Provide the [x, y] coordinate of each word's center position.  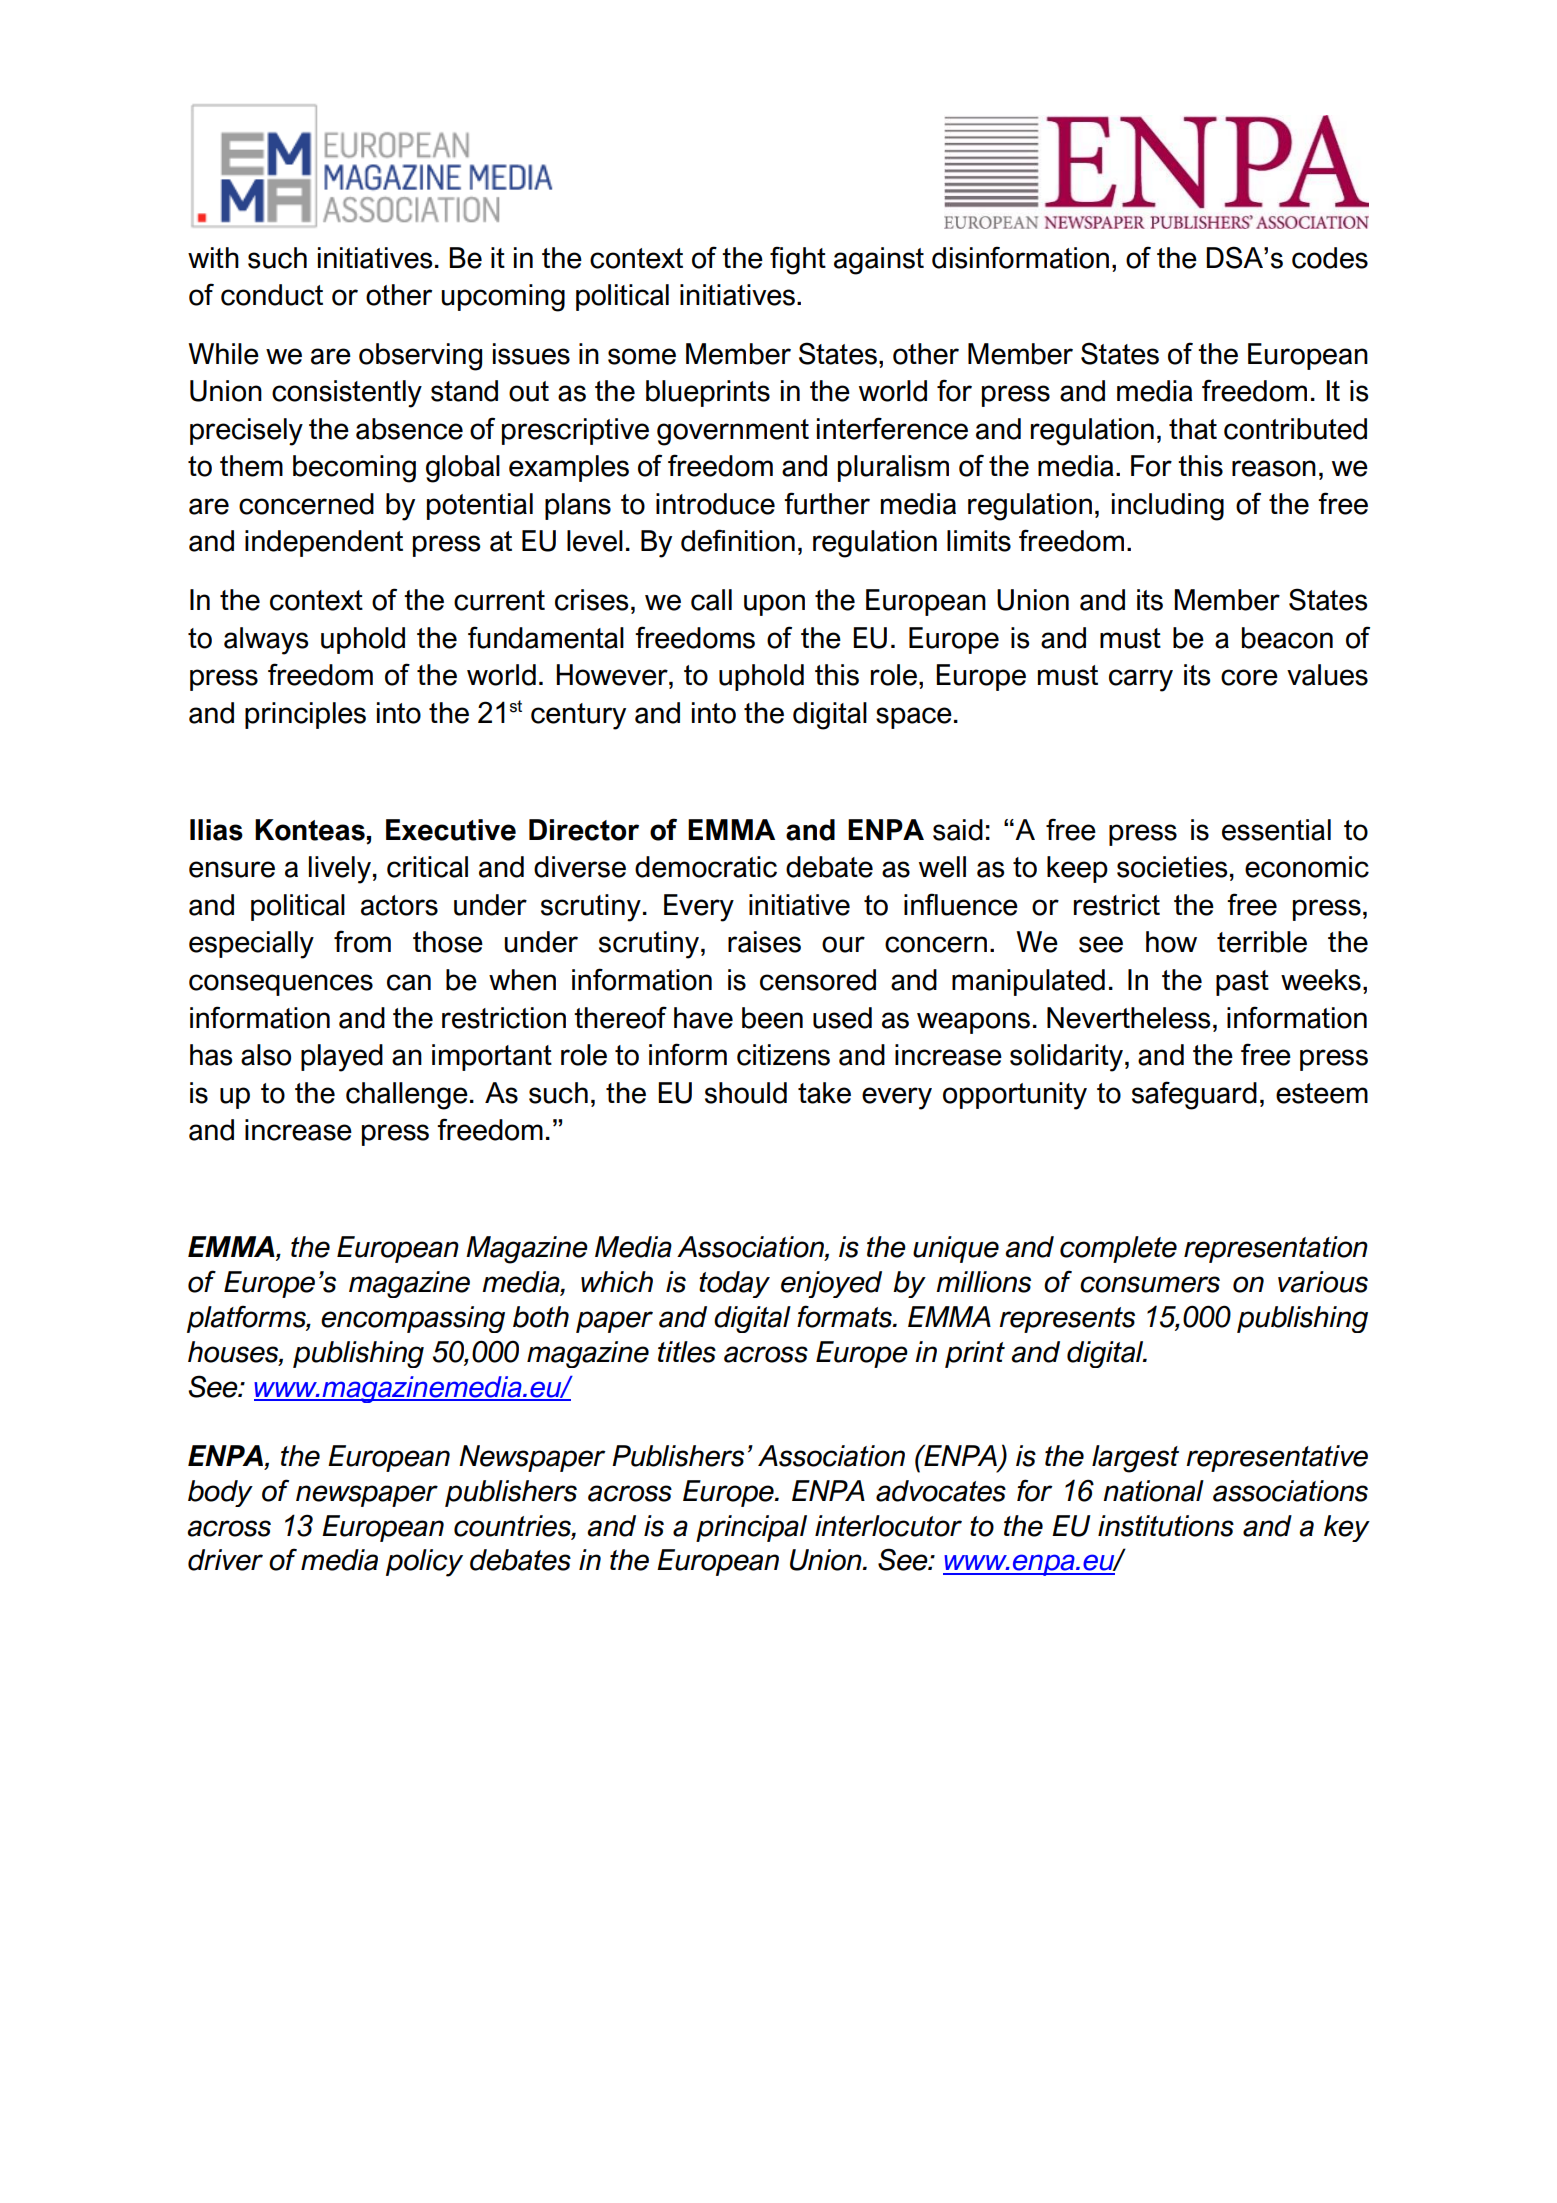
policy [424, 1563]
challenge [407, 1096]
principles [305, 715]
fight [798, 260]
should [746, 1093]
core [1249, 677]
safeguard [1194, 1095]
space [914, 718]
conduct [272, 295]
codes [1330, 258]
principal [751, 1528]
